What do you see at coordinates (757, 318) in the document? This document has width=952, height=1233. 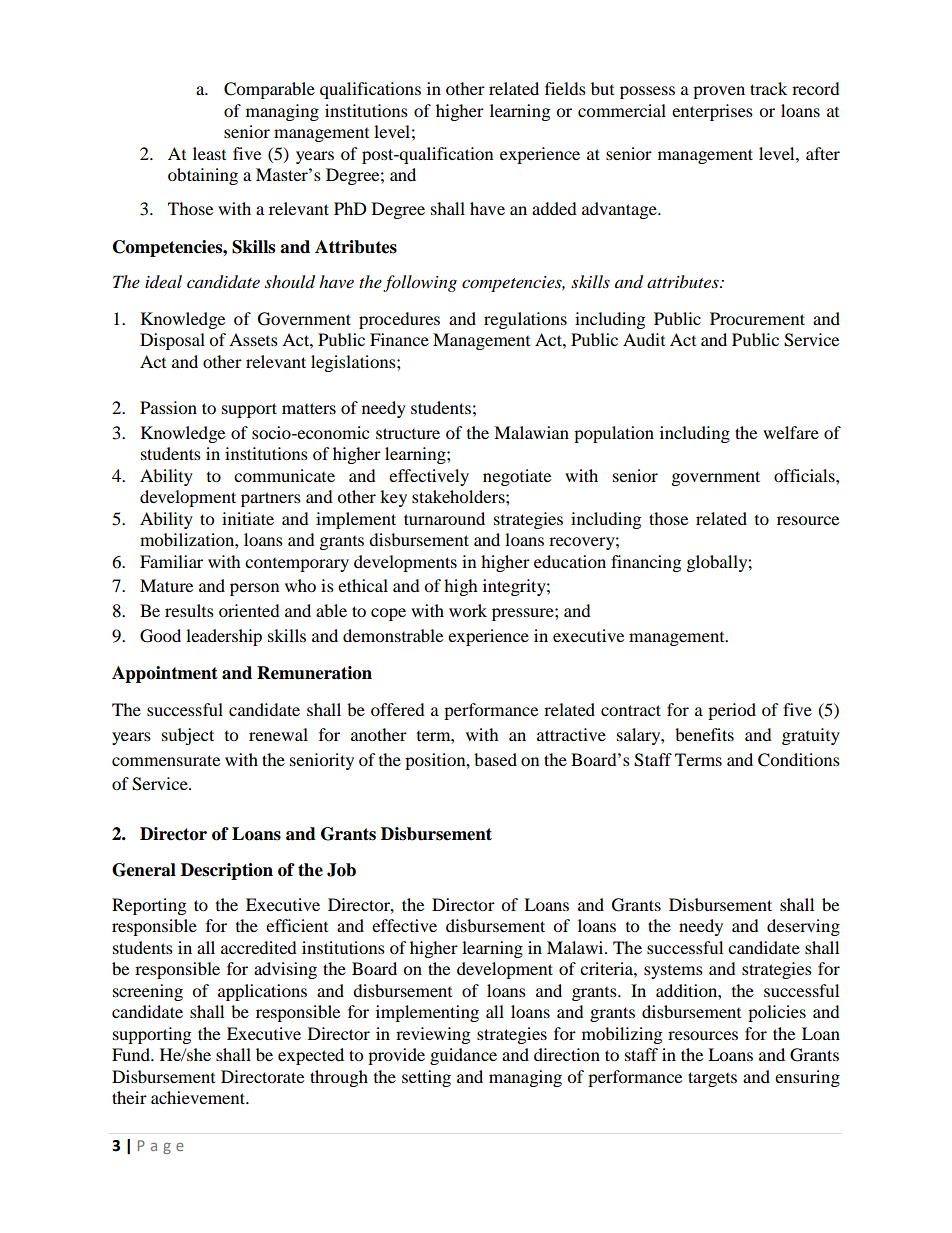 I see `Procurement` at bounding box center [757, 318].
